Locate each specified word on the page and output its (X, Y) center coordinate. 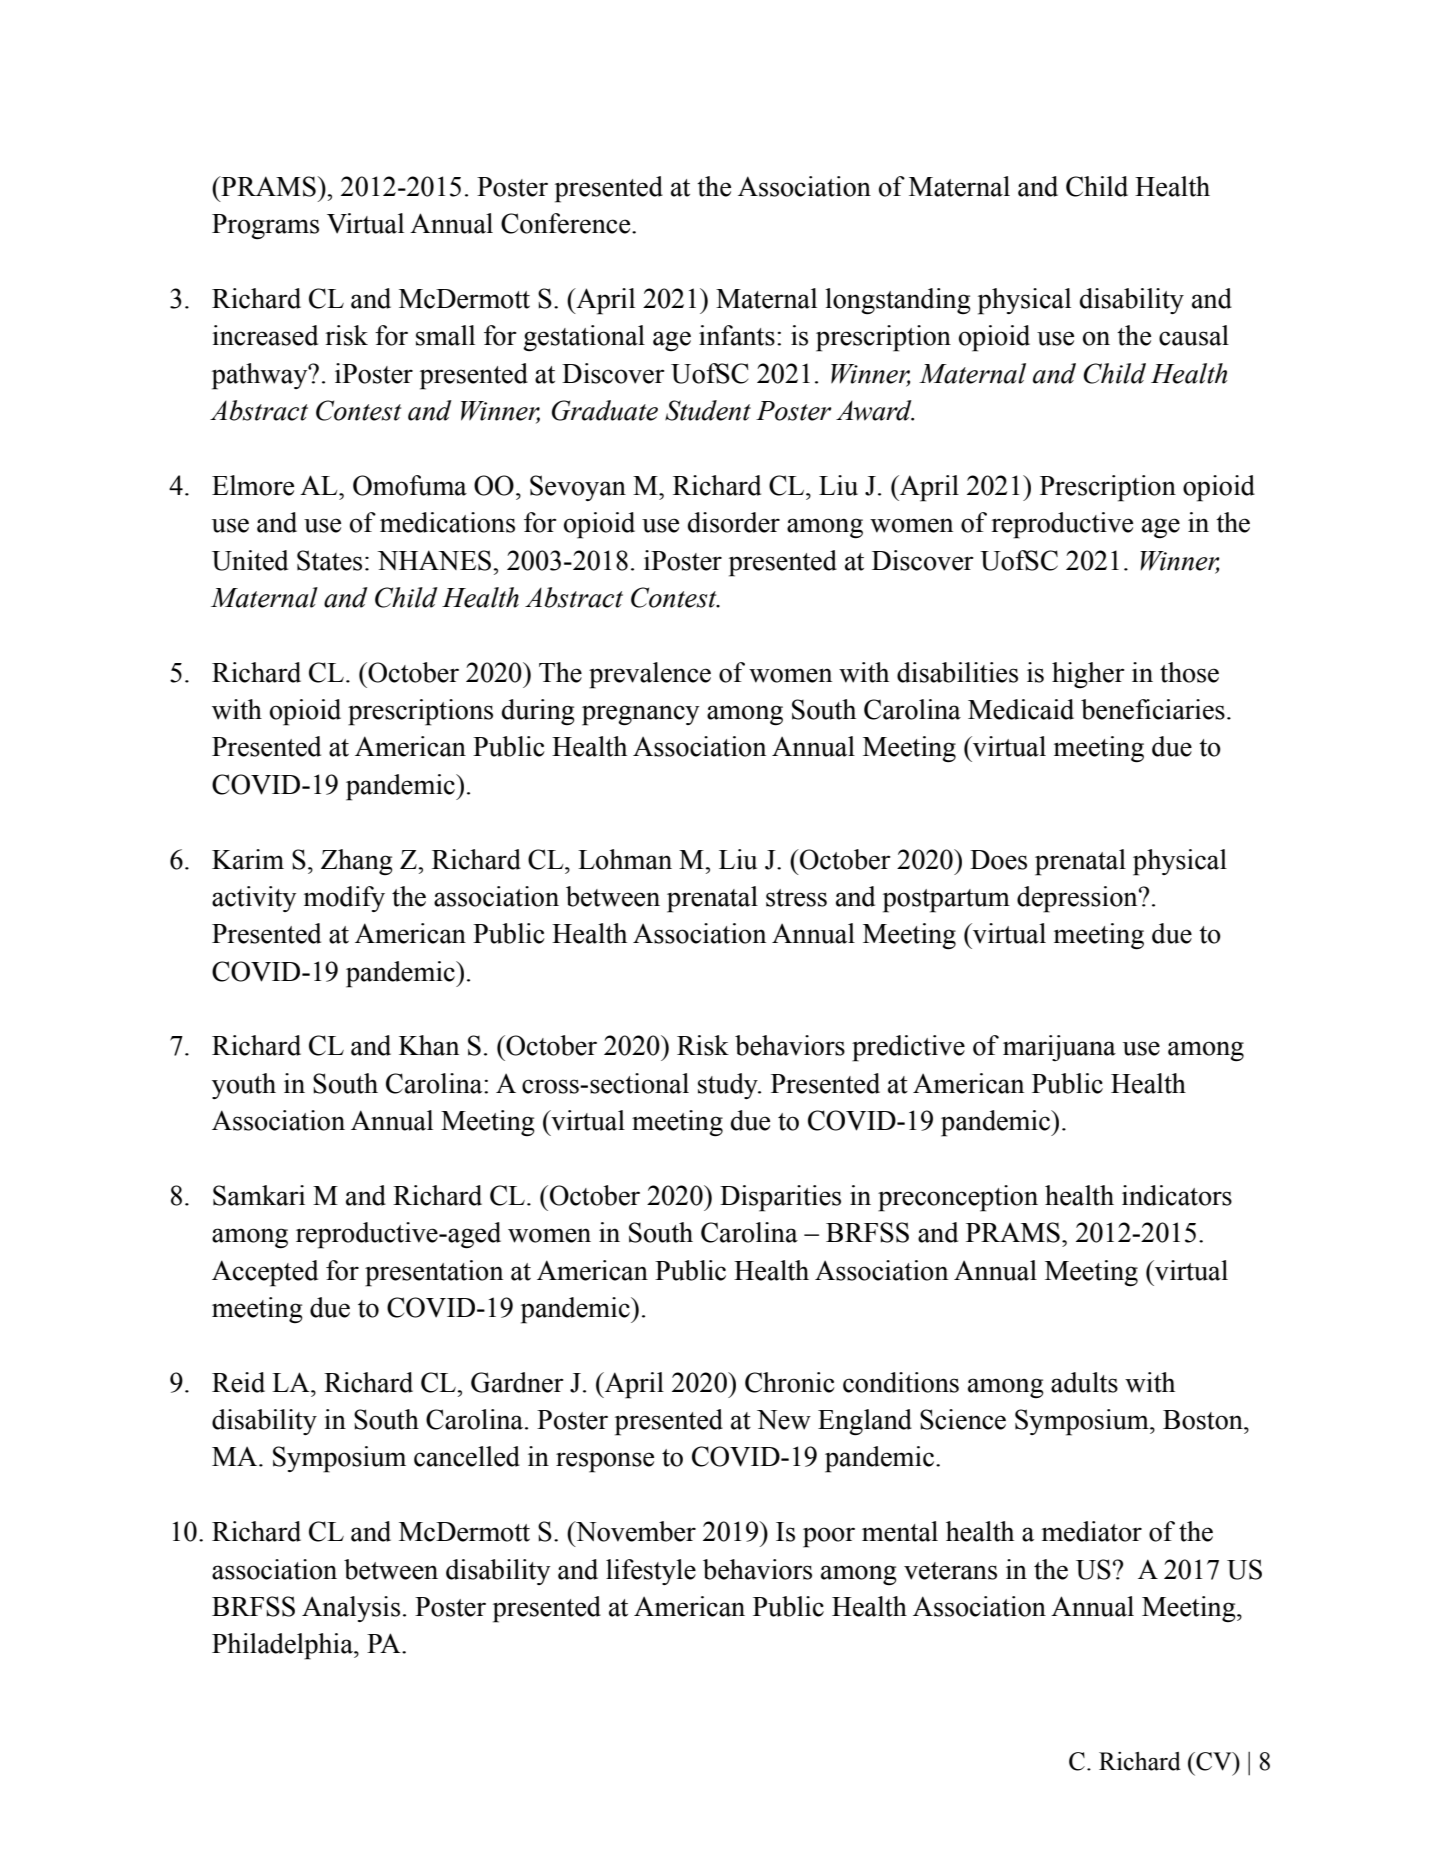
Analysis (351, 1609)
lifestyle (651, 1572)
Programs (265, 226)
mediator (1092, 1531)
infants (737, 335)
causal (1194, 335)
